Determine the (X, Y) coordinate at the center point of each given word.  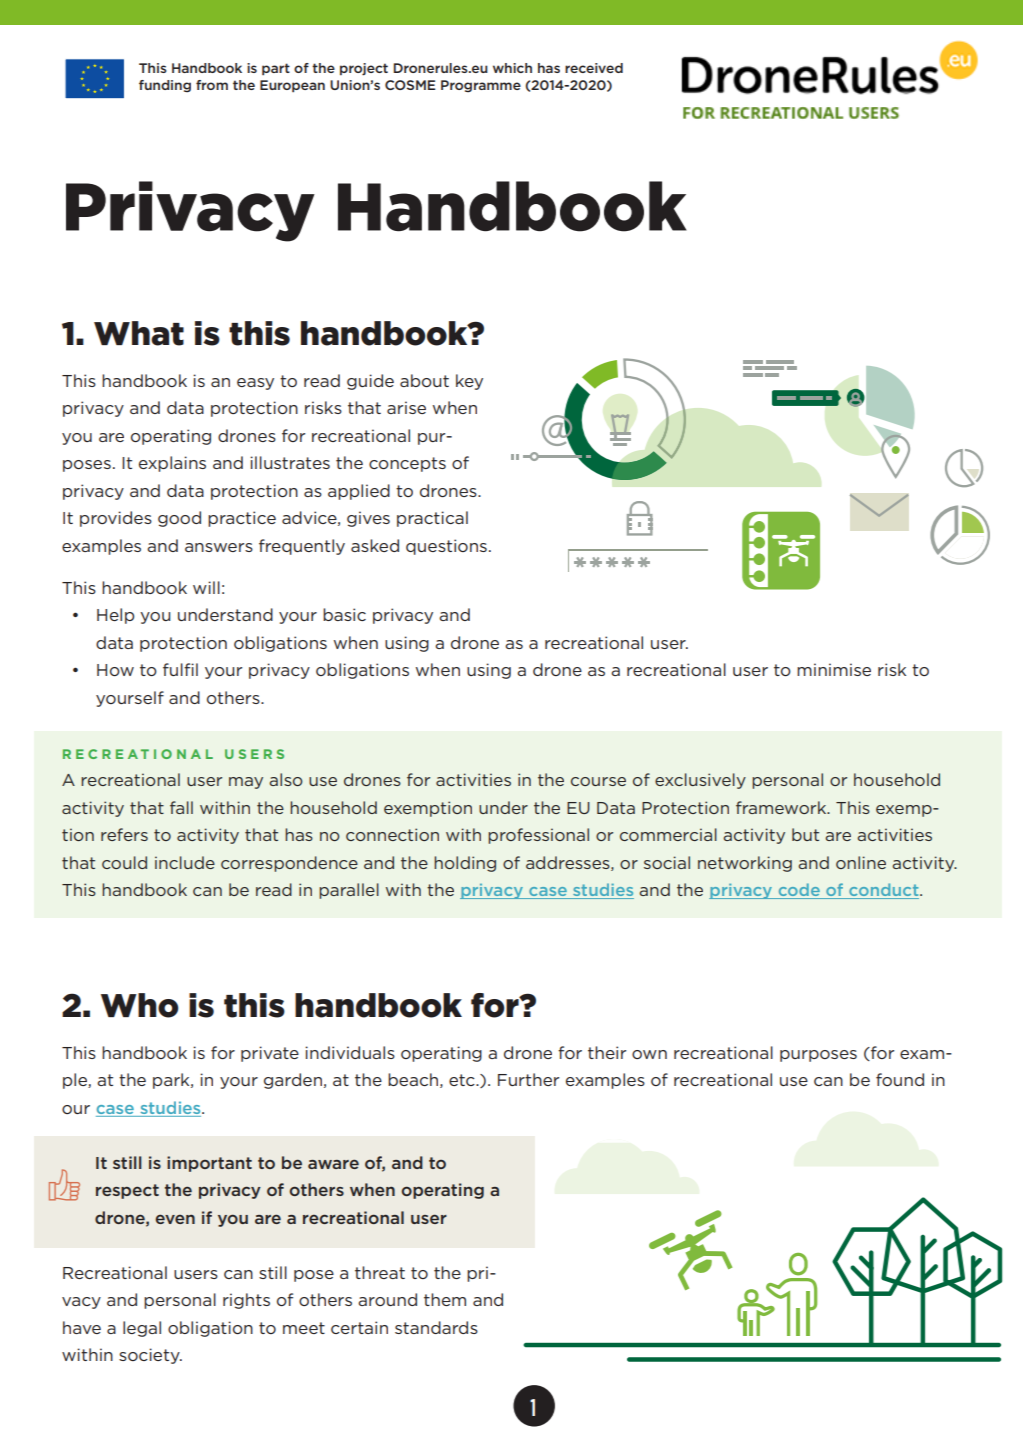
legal (142, 1329)
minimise (834, 669)
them (445, 1299)
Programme (481, 86)
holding (465, 864)
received (594, 68)
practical (432, 519)
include (185, 862)
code (799, 891)
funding (165, 86)
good (179, 519)
